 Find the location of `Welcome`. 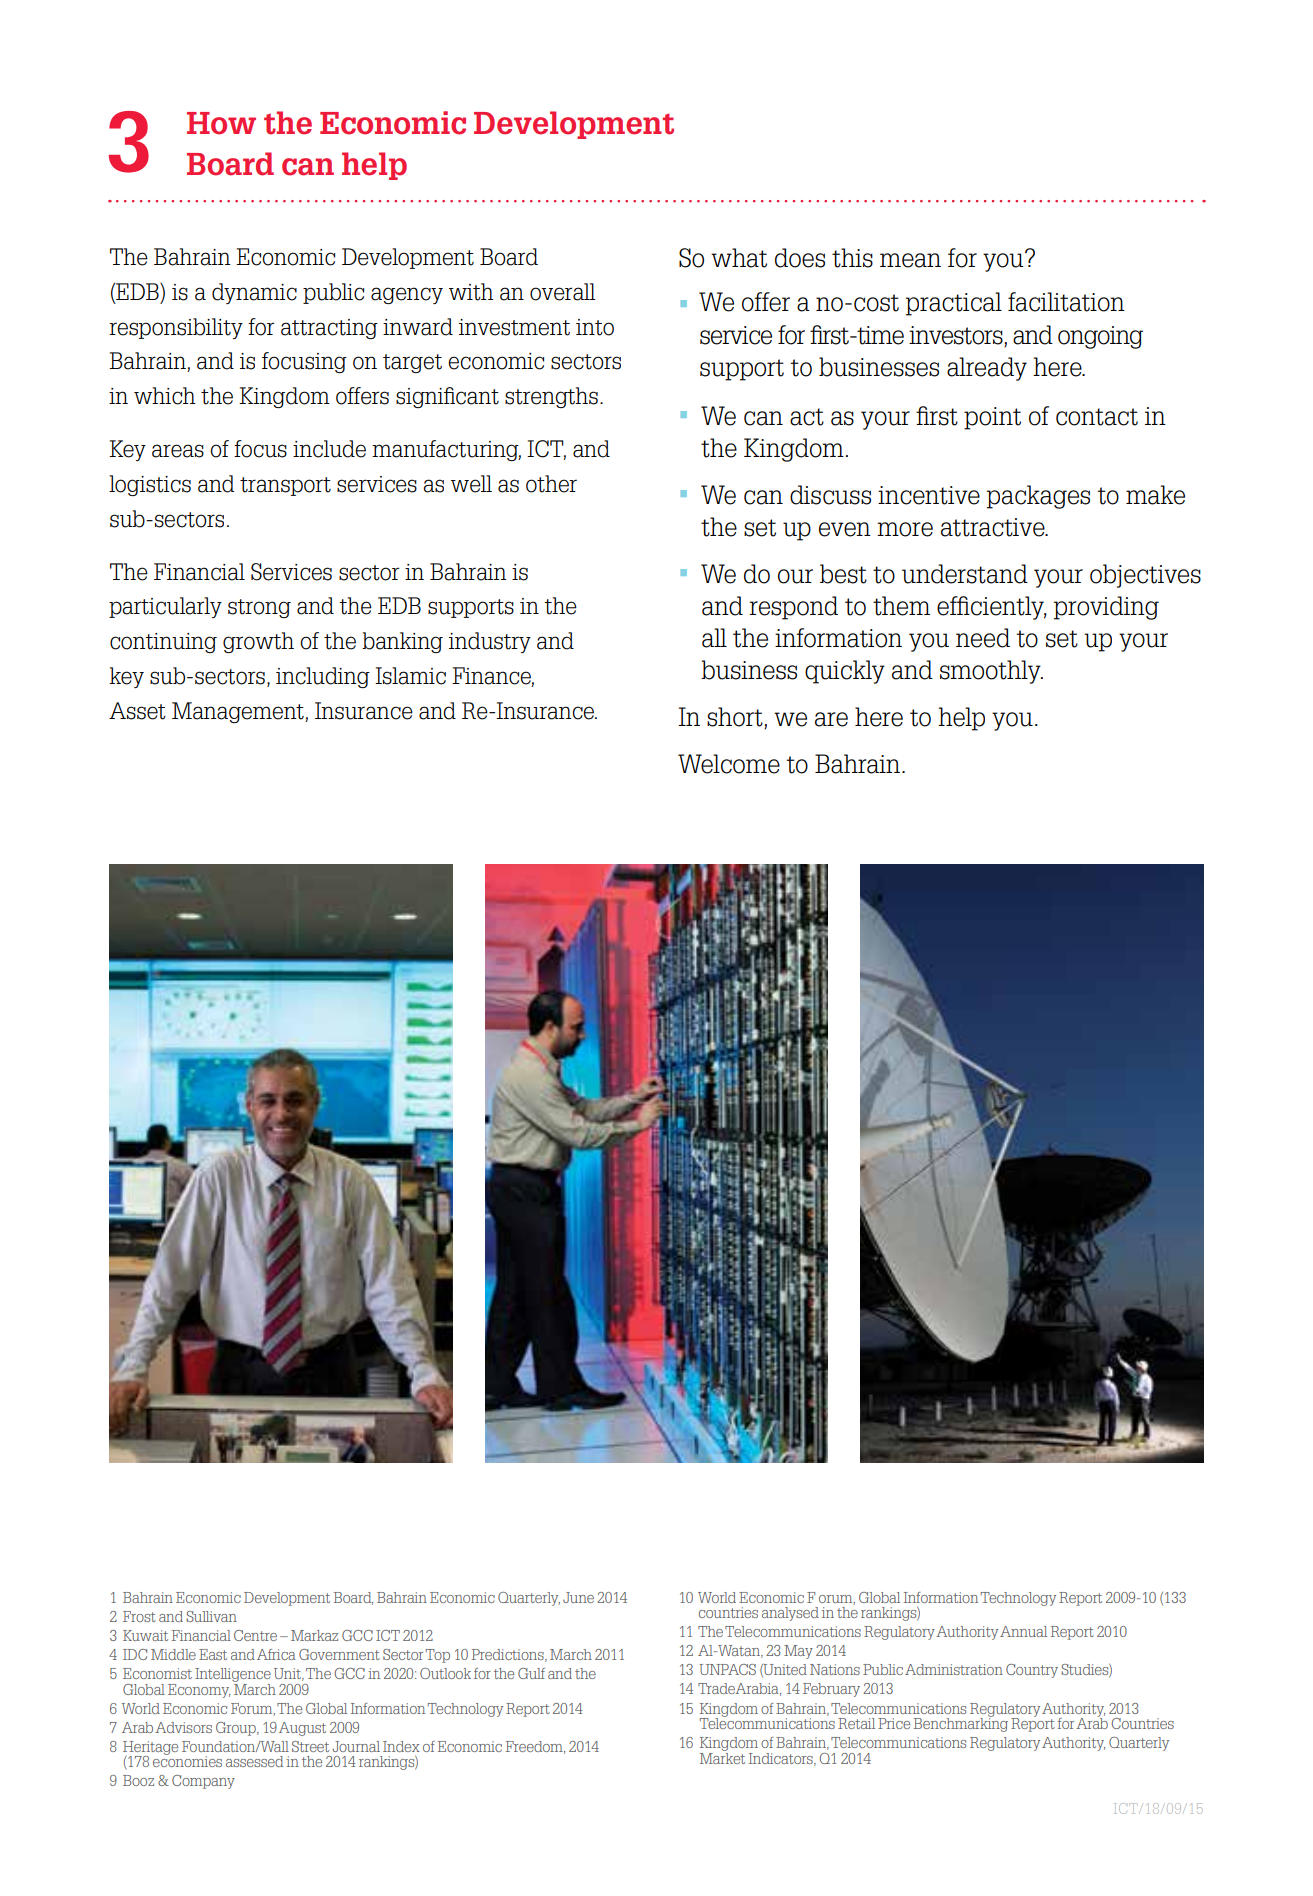

Welcome is located at coordinates (729, 764).
